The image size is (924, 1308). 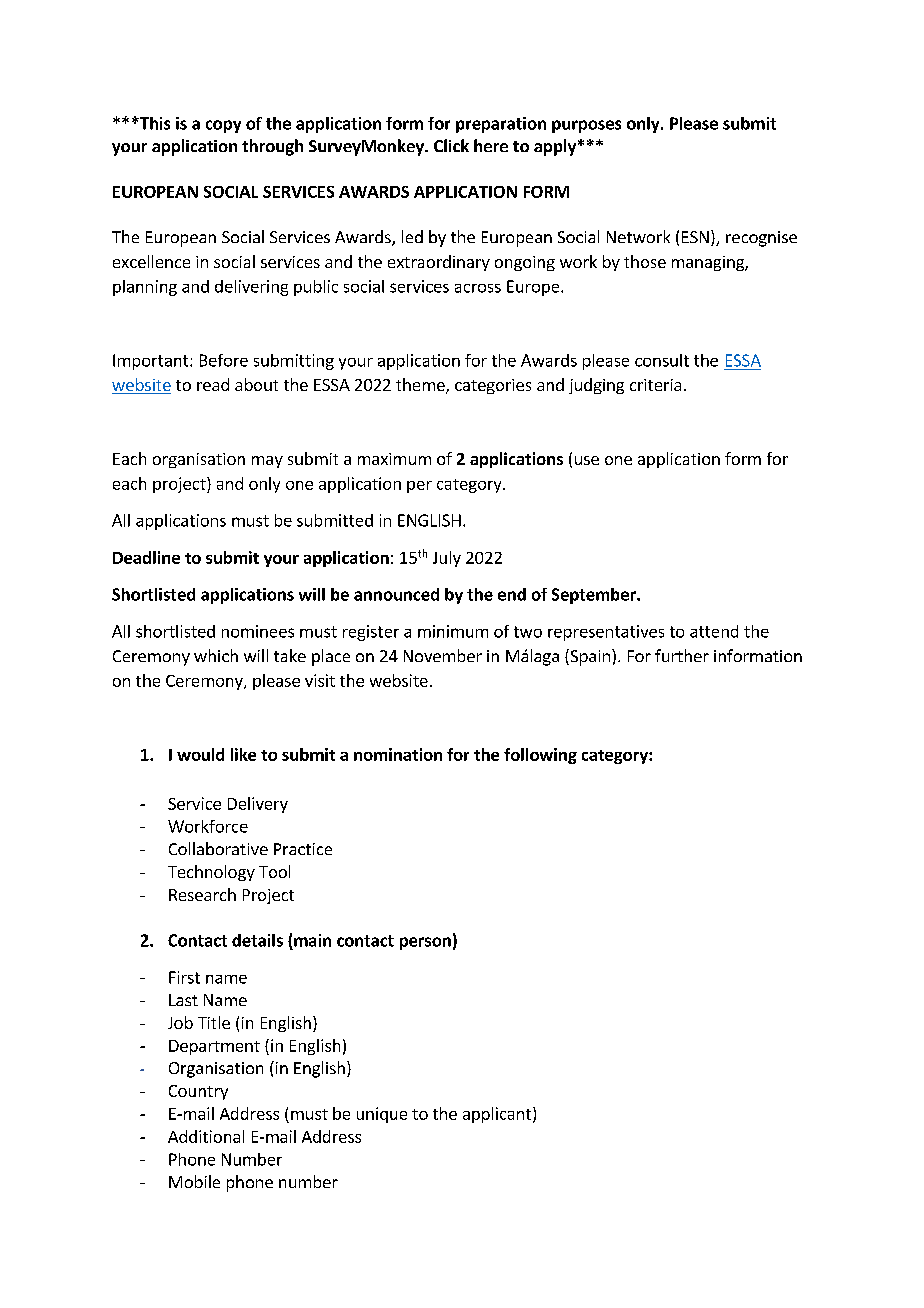 I want to click on read, so click(x=213, y=384).
